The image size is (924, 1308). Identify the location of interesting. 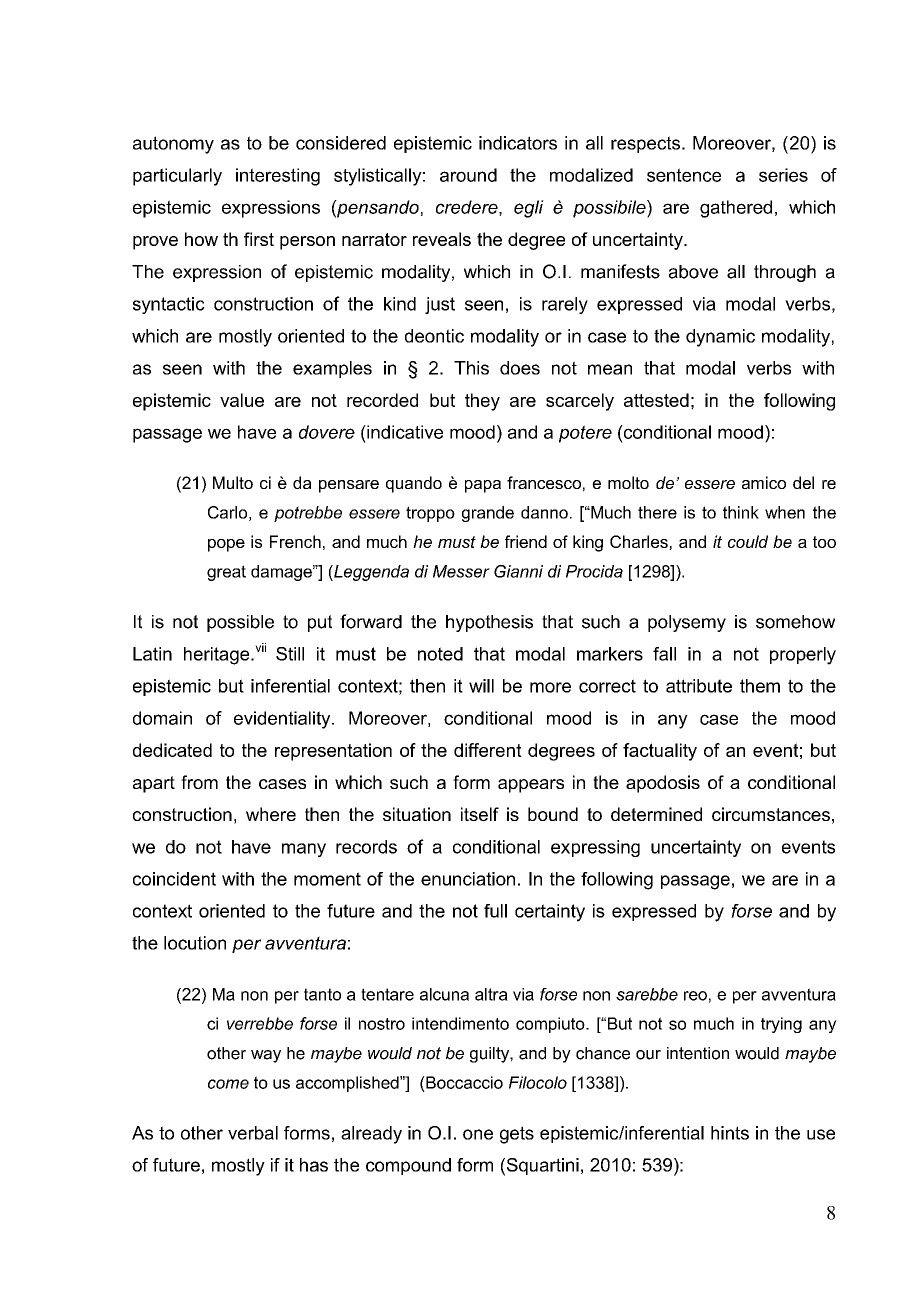
(278, 177).
